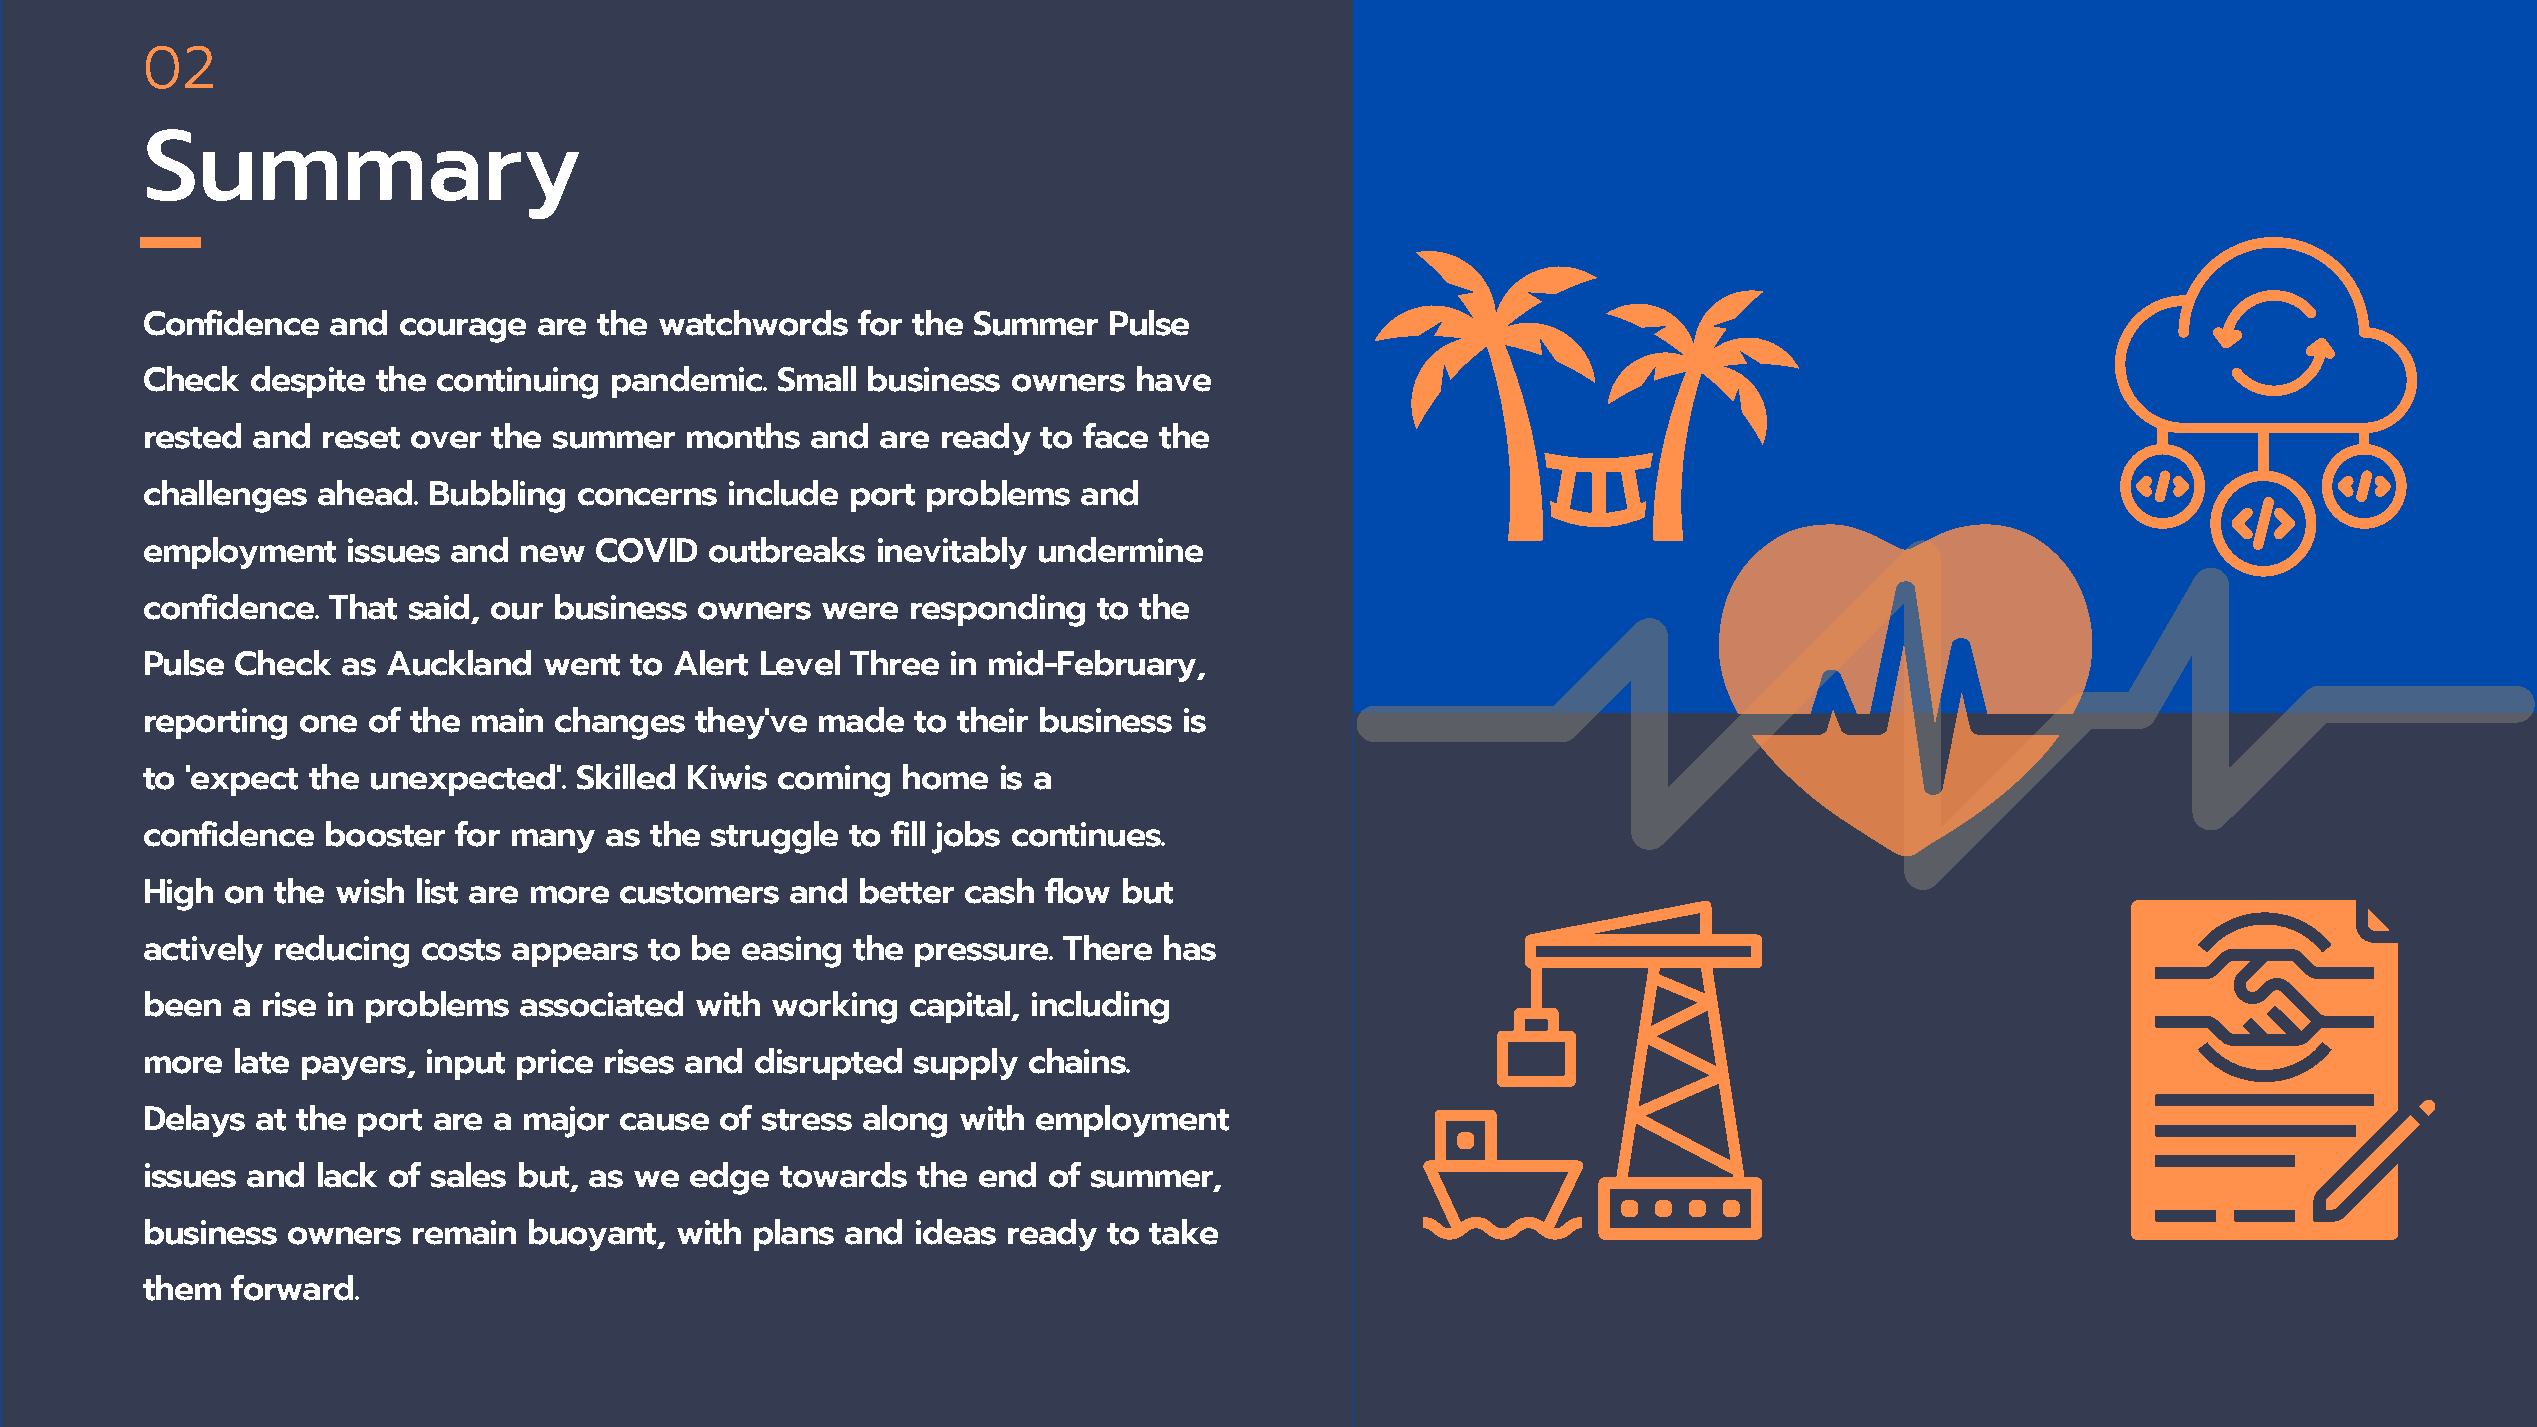 The width and height of the screenshot is (2537, 1427). What do you see at coordinates (998, 610) in the screenshot?
I see `responding` at bounding box center [998, 610].
